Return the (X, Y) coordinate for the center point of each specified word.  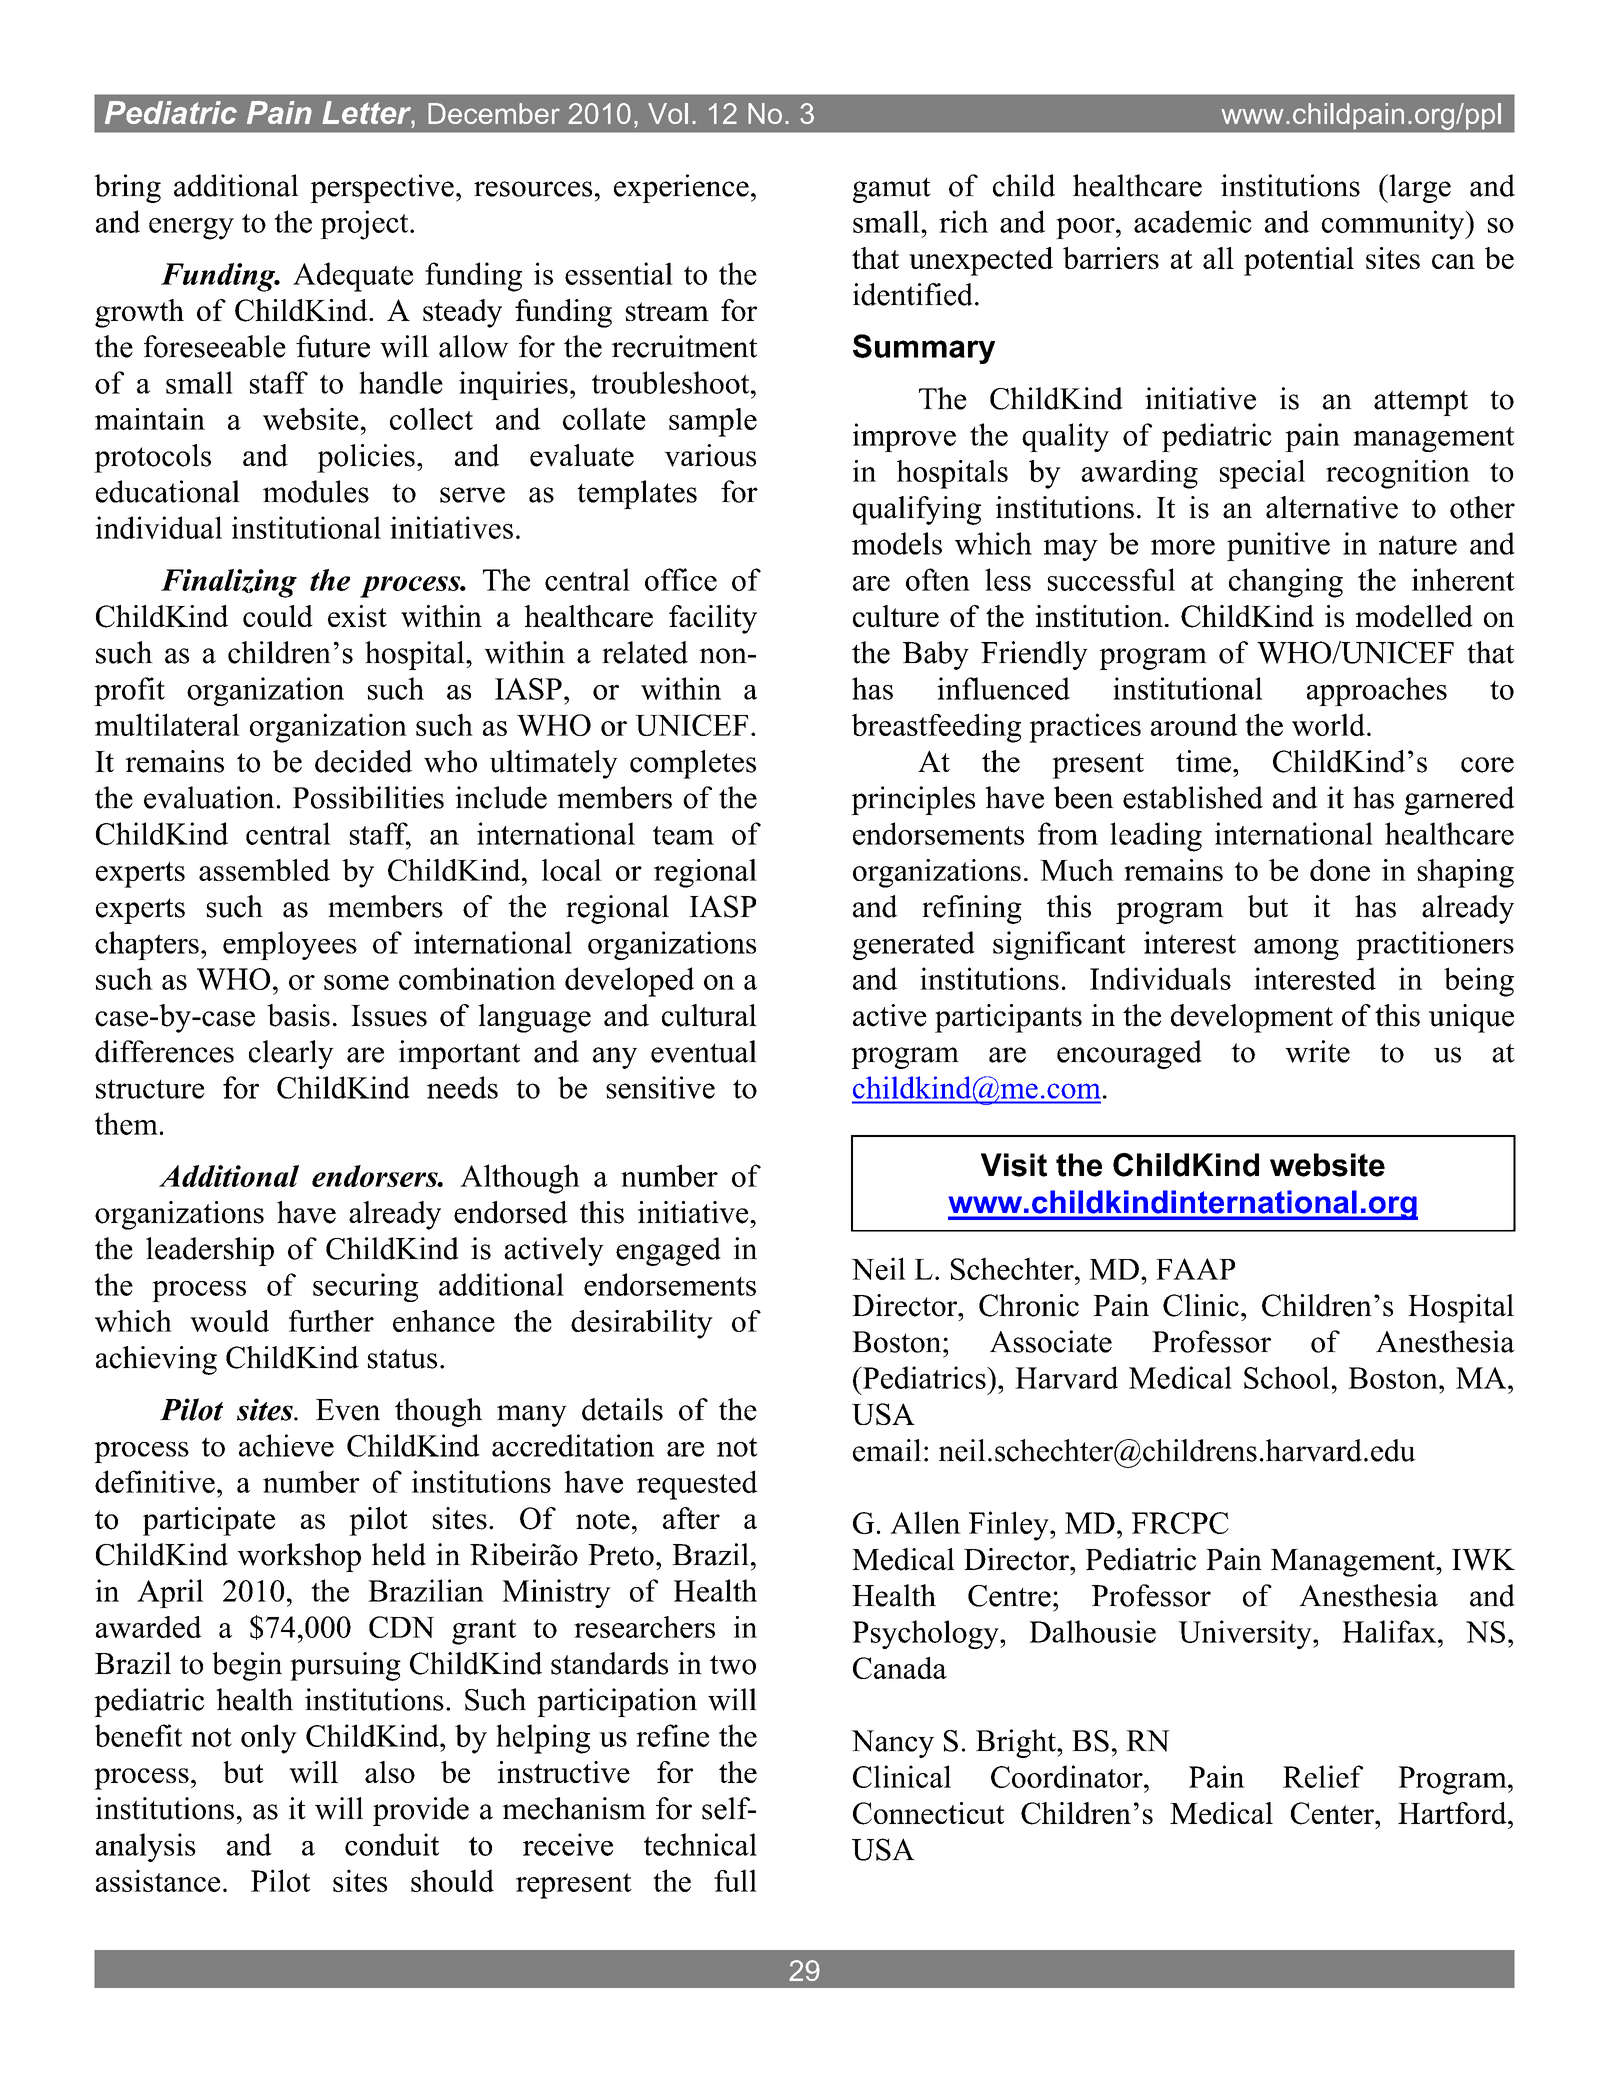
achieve (286, 1445)
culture (896, 616)
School (1287, 1377)
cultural (709, 1015)
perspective (382, 188)
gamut (892, 190)
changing (1286, 583)
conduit (392, 1844)
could (278, 616)
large (1419, 188)
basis (298, 1015)
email (887, 1450)
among (1296, 949)
